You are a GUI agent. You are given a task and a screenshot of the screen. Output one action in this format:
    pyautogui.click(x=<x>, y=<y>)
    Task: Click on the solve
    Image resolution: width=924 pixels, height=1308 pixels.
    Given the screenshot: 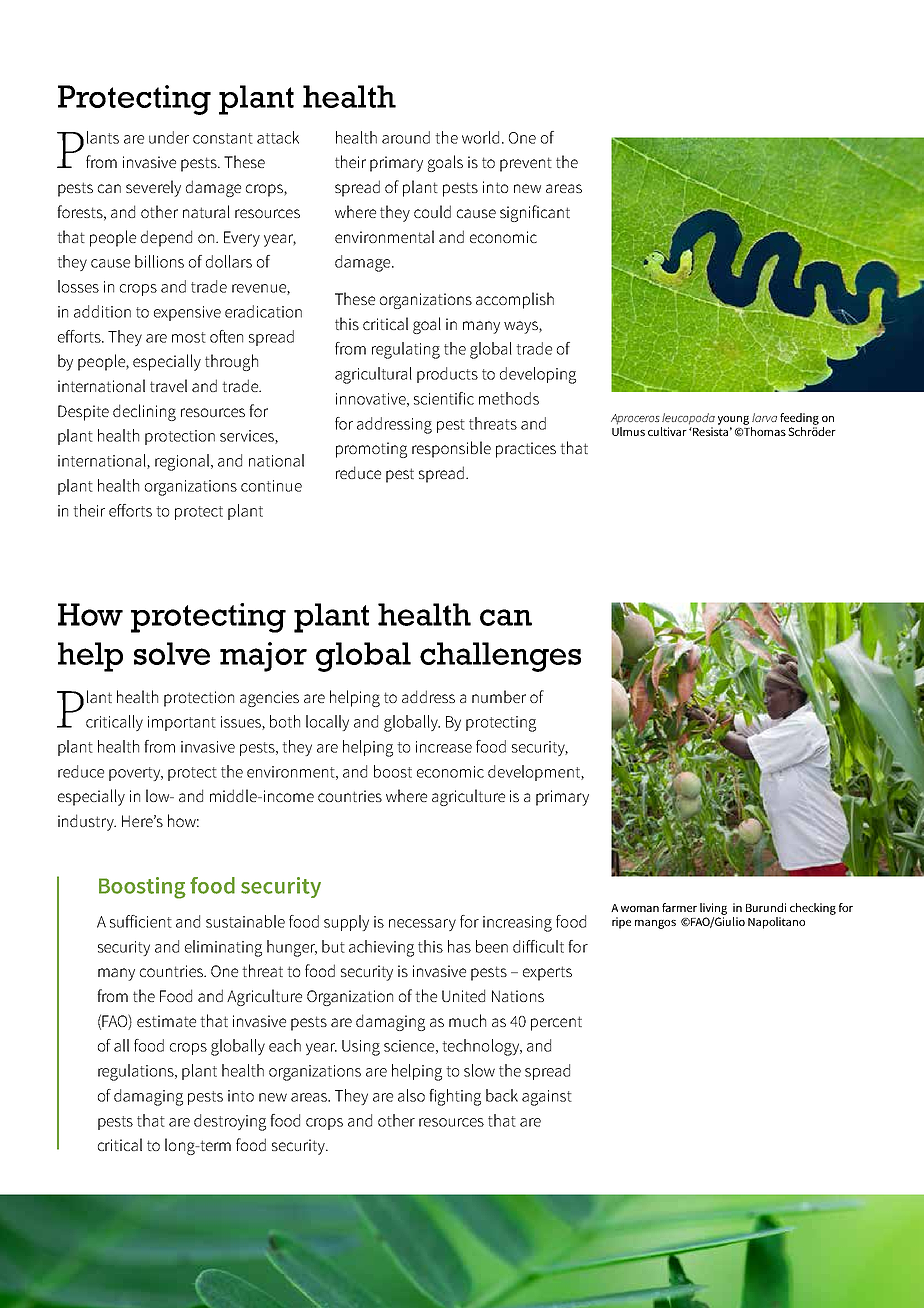 What is the action you would take?
    pyautogui.click(x=172, y=653)
